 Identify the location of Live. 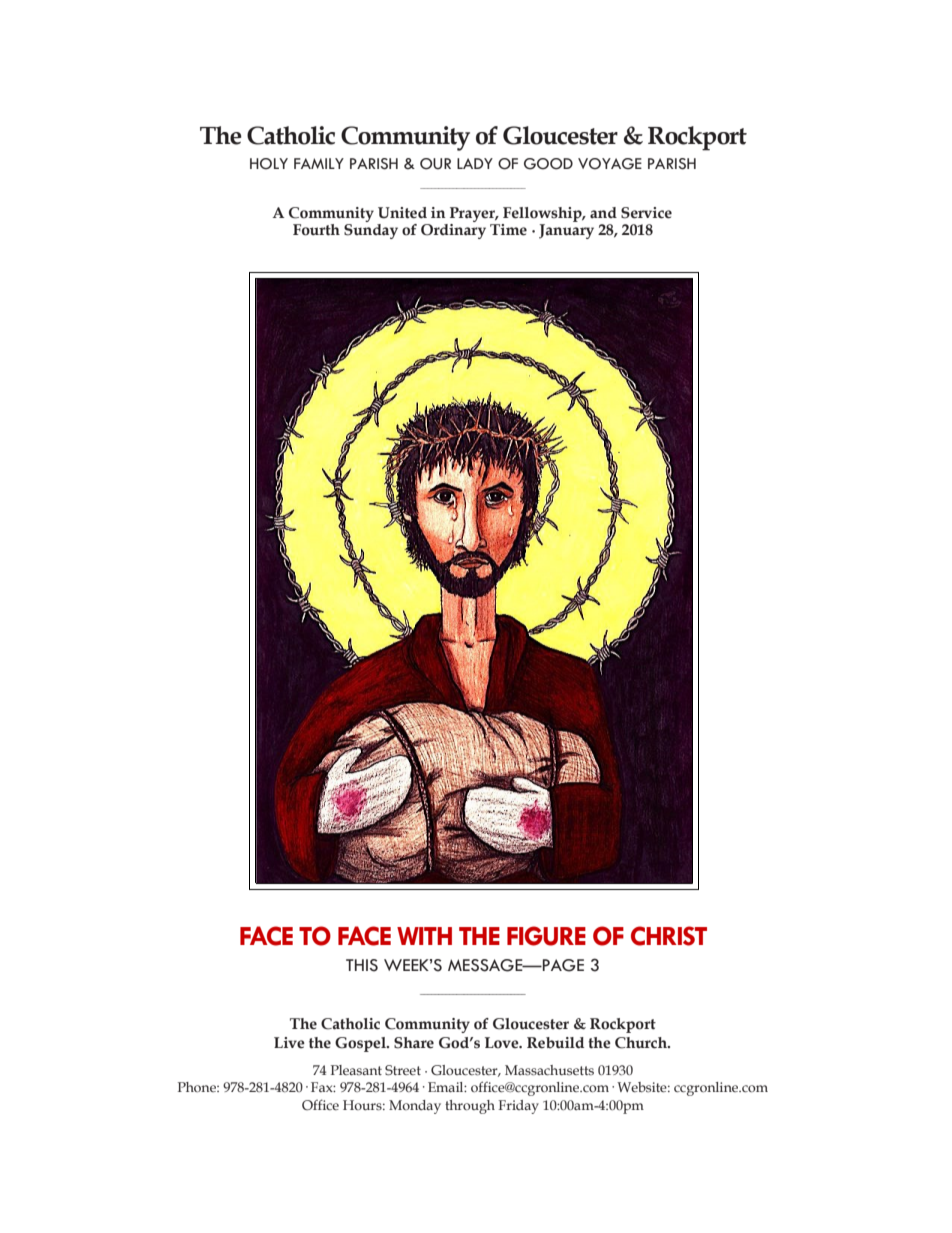
(289, 1043).
